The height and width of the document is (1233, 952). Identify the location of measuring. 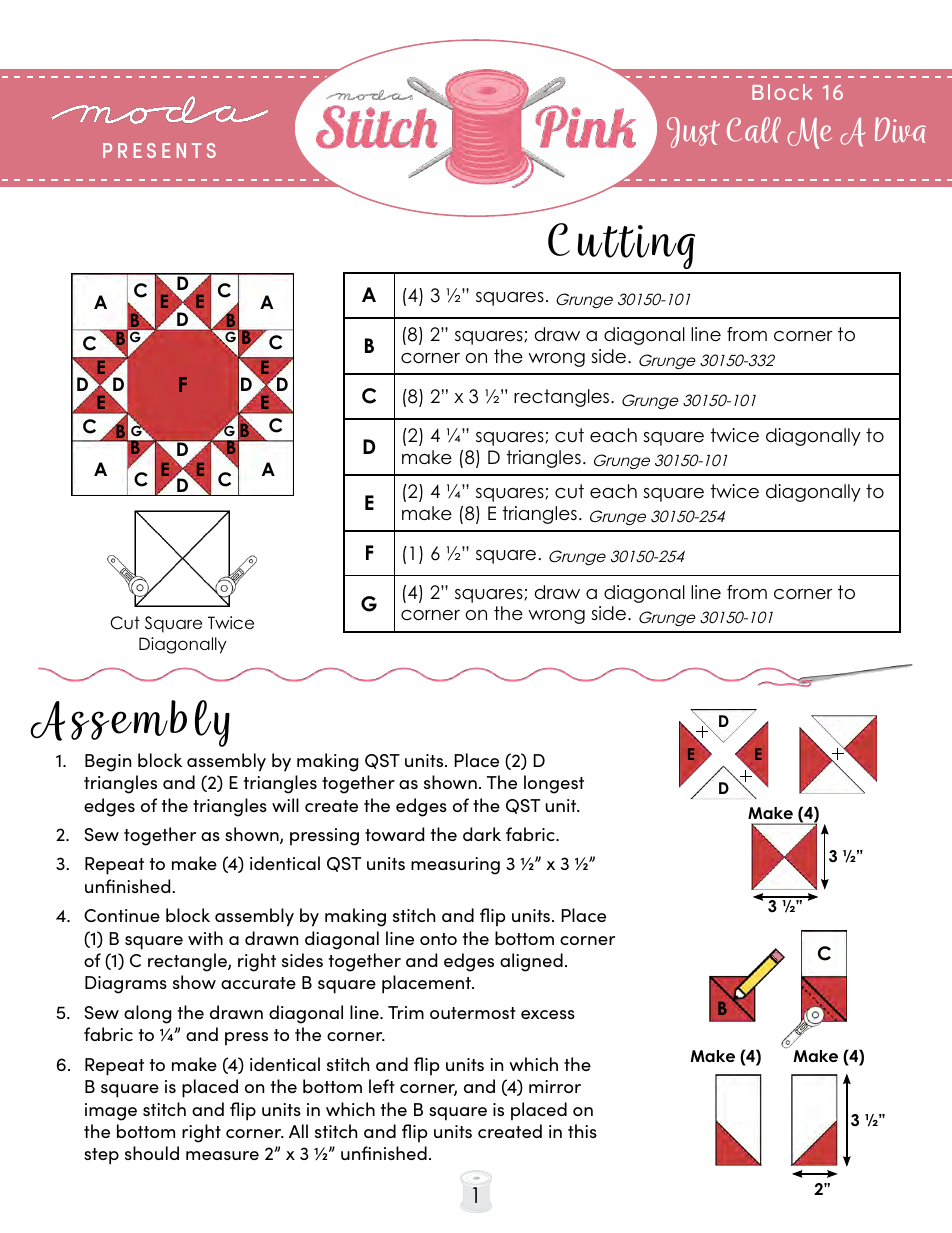
(455, 866).
